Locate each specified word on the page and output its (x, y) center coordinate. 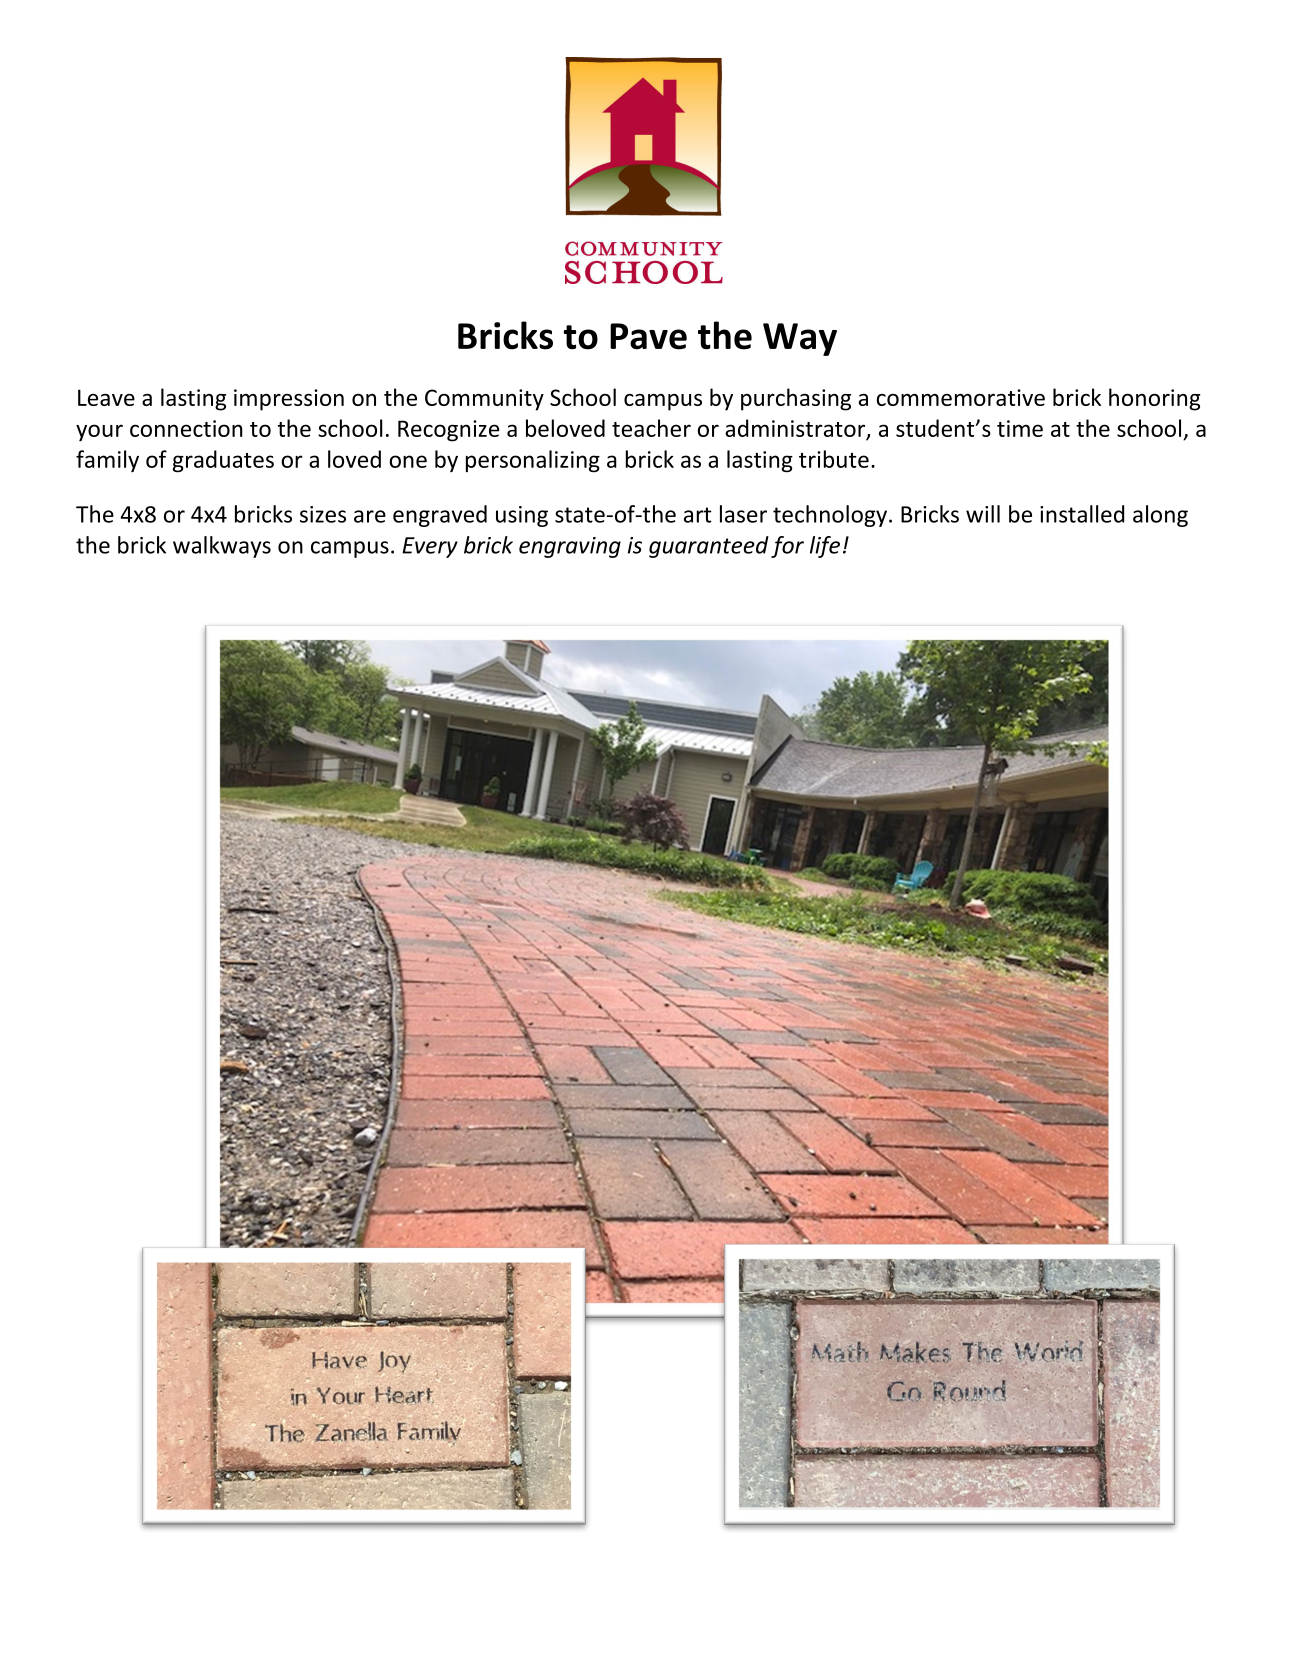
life (825, 547)
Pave (648, 336)
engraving (570, 547)
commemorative (961, 397)
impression (289, 400)
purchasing (796, 399)
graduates (223, 461)
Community (484, 400)
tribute (834, 459)
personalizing (533, 461)
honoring (1154, 399)
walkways (222, 547)
